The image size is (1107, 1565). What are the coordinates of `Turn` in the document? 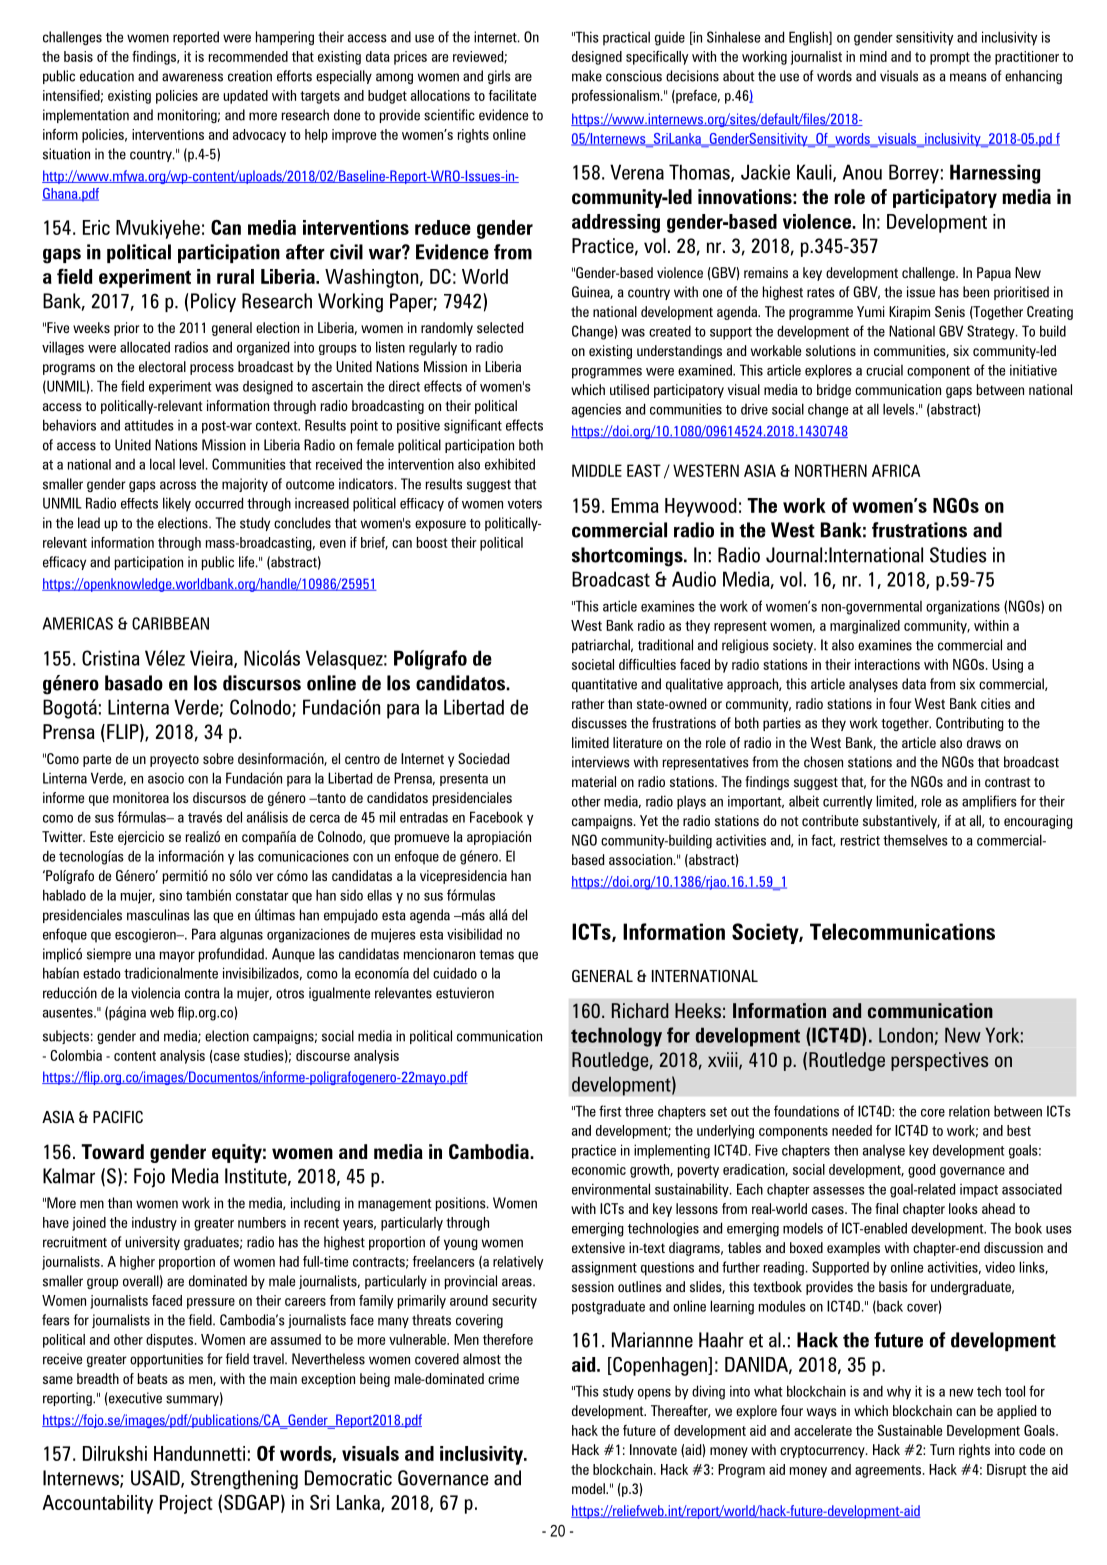 It's located at (942, 1449).
